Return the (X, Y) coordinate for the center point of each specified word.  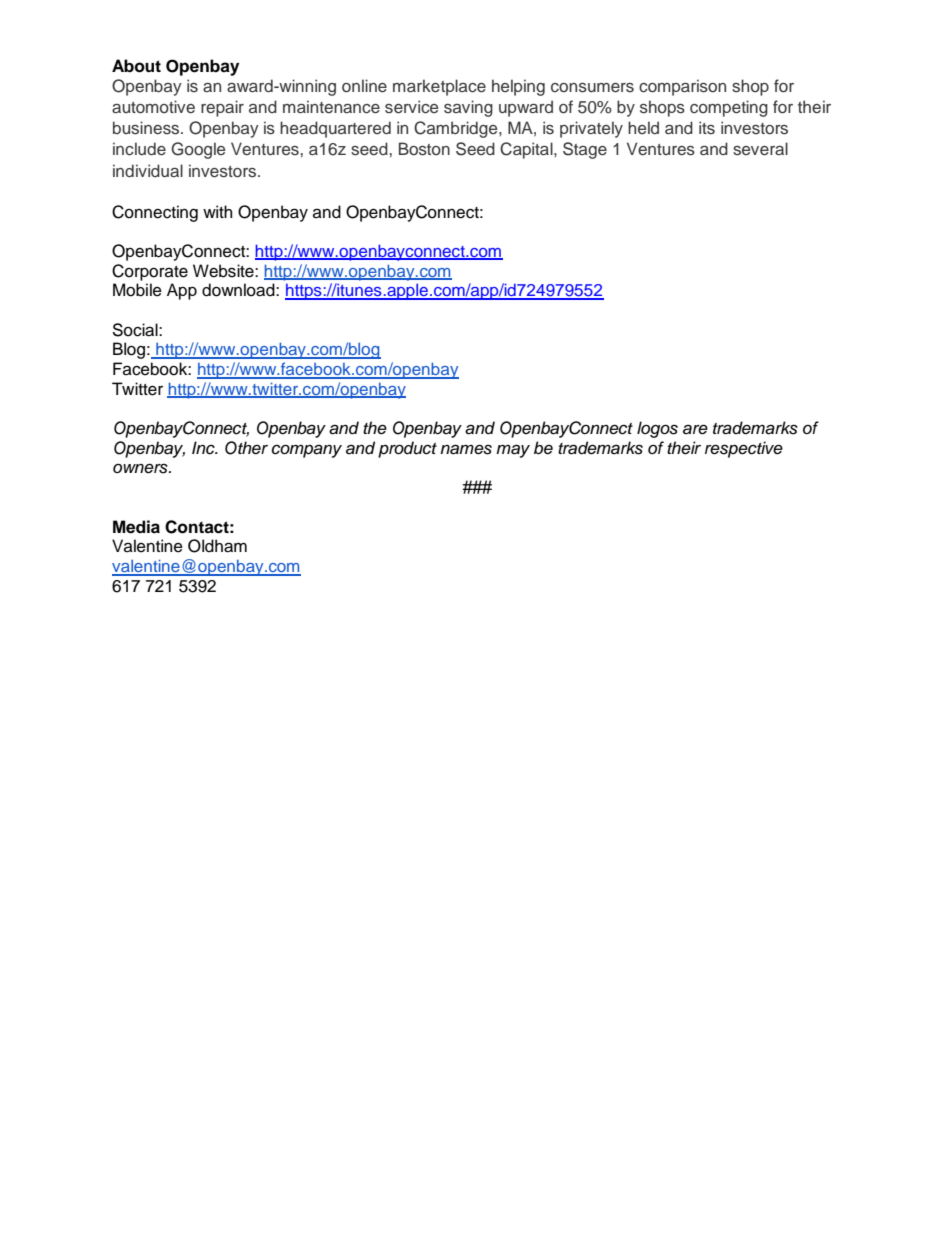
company (307, 451)
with (218, 211)
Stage (585, 150)
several (760, 149)
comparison (682, 87)
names (466, 449)
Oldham (217, 546)
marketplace (439, 87)
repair (222, 108)
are (695, 429)
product (407, 449)
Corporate (150, 272)
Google (198, 150)
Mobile (137, 290)
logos (657, 429)
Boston (424, 149)
